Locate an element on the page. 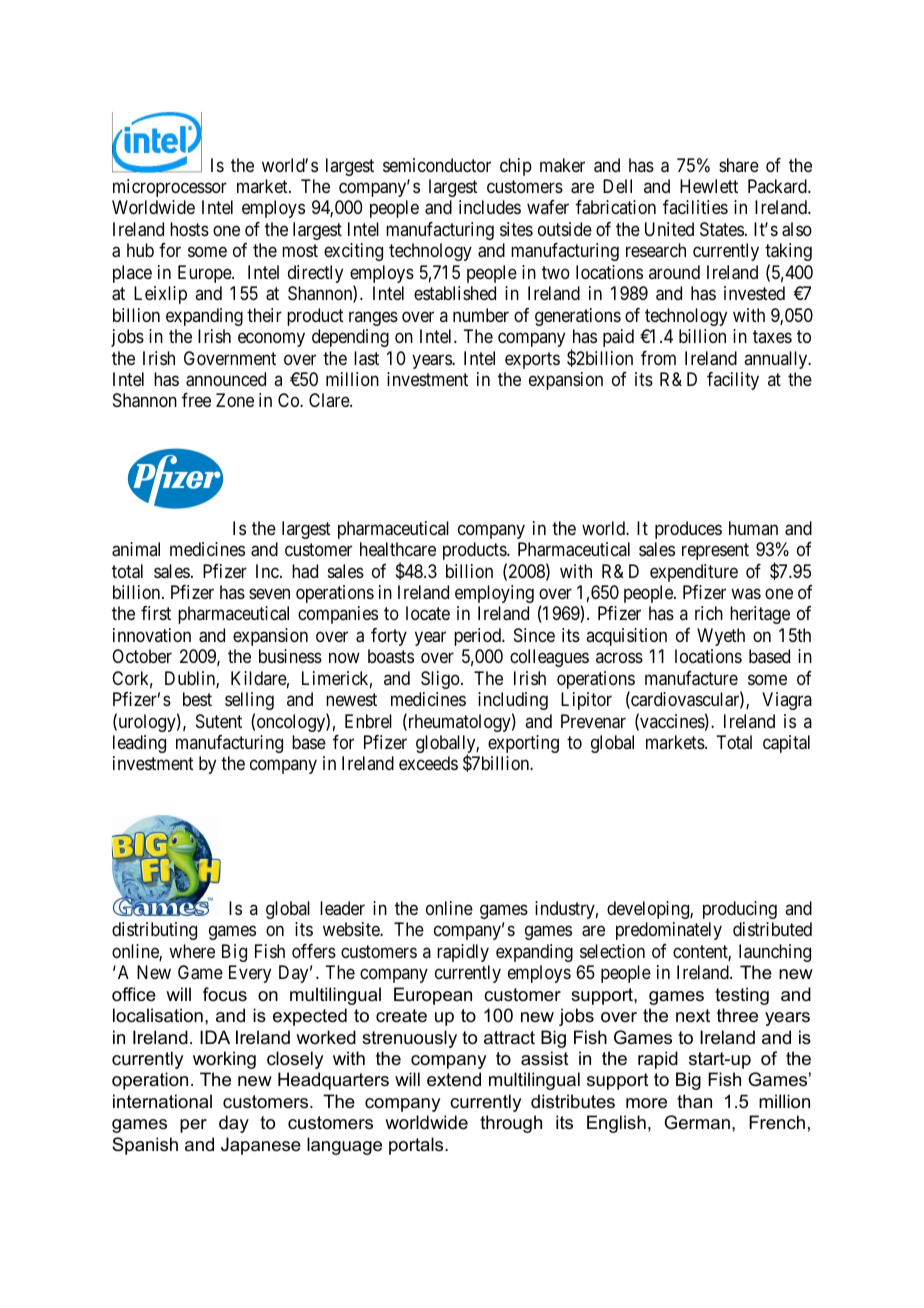 The image size is (924, 1308). international is located at coordinates (162, 1101).
